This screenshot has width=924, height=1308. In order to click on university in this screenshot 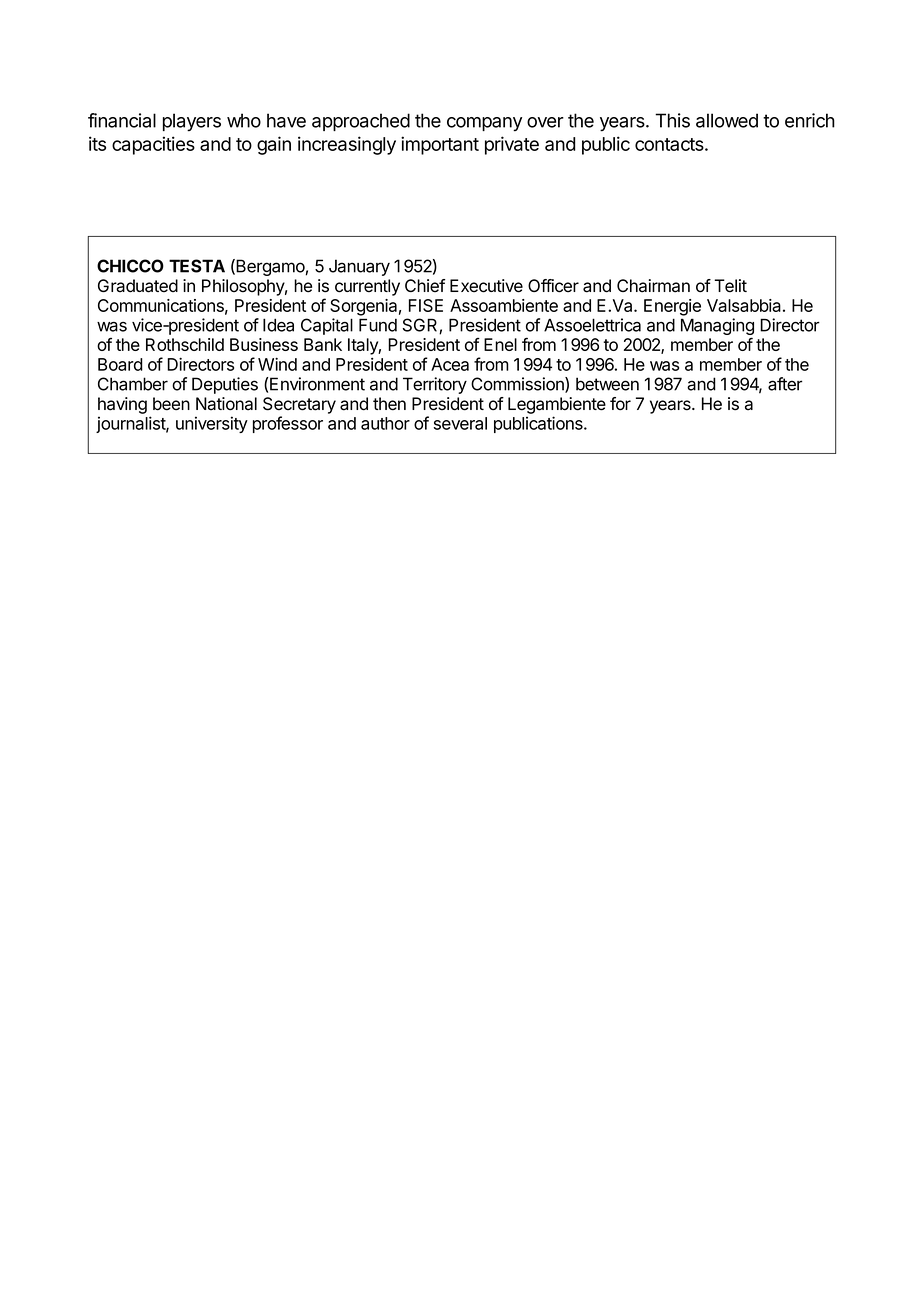, I will do `click(212, 424)`.
